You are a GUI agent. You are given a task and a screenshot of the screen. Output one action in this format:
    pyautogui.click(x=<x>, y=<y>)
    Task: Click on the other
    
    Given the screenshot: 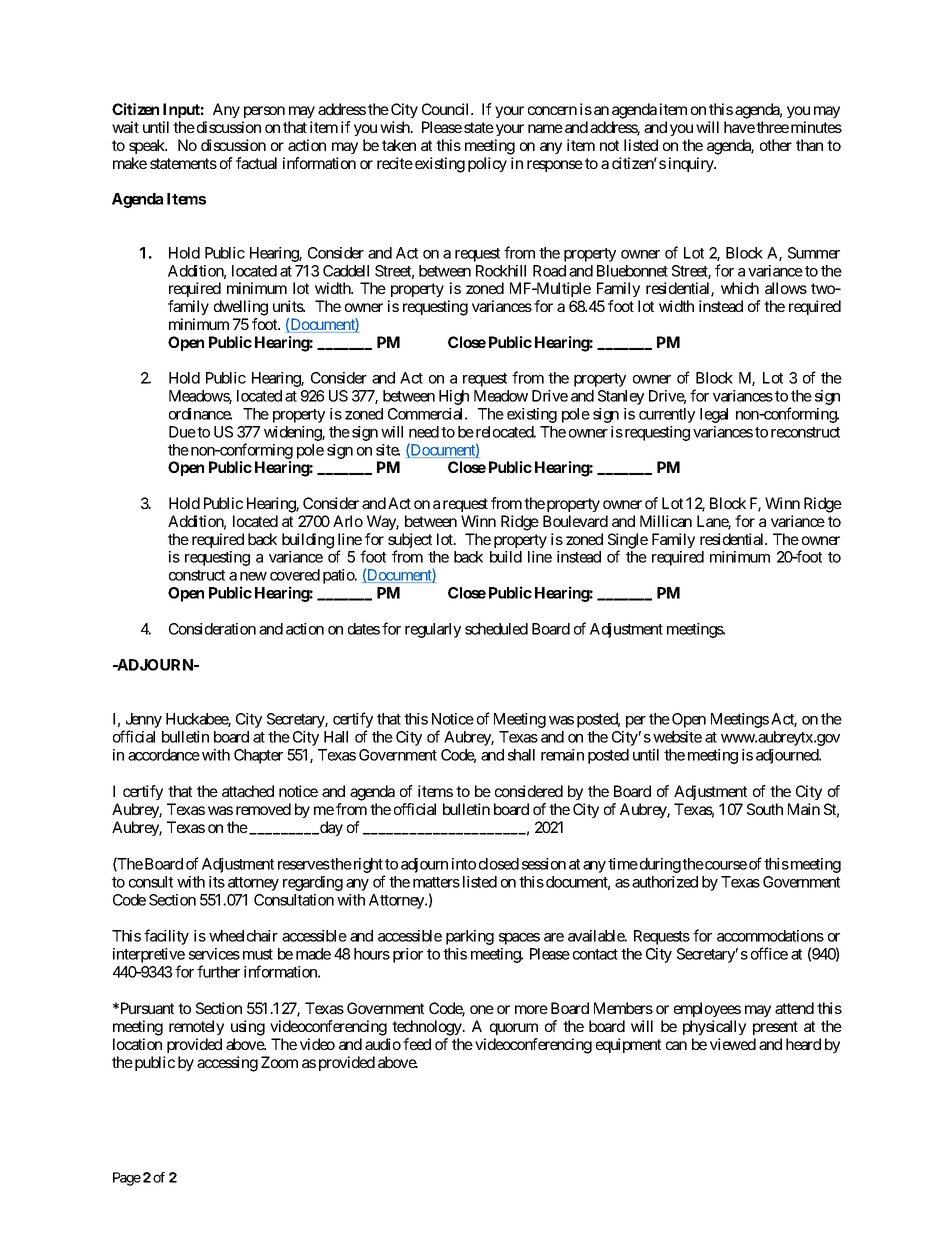 What is the action you would take?
    pyautogui.click(x=776, y=145)
